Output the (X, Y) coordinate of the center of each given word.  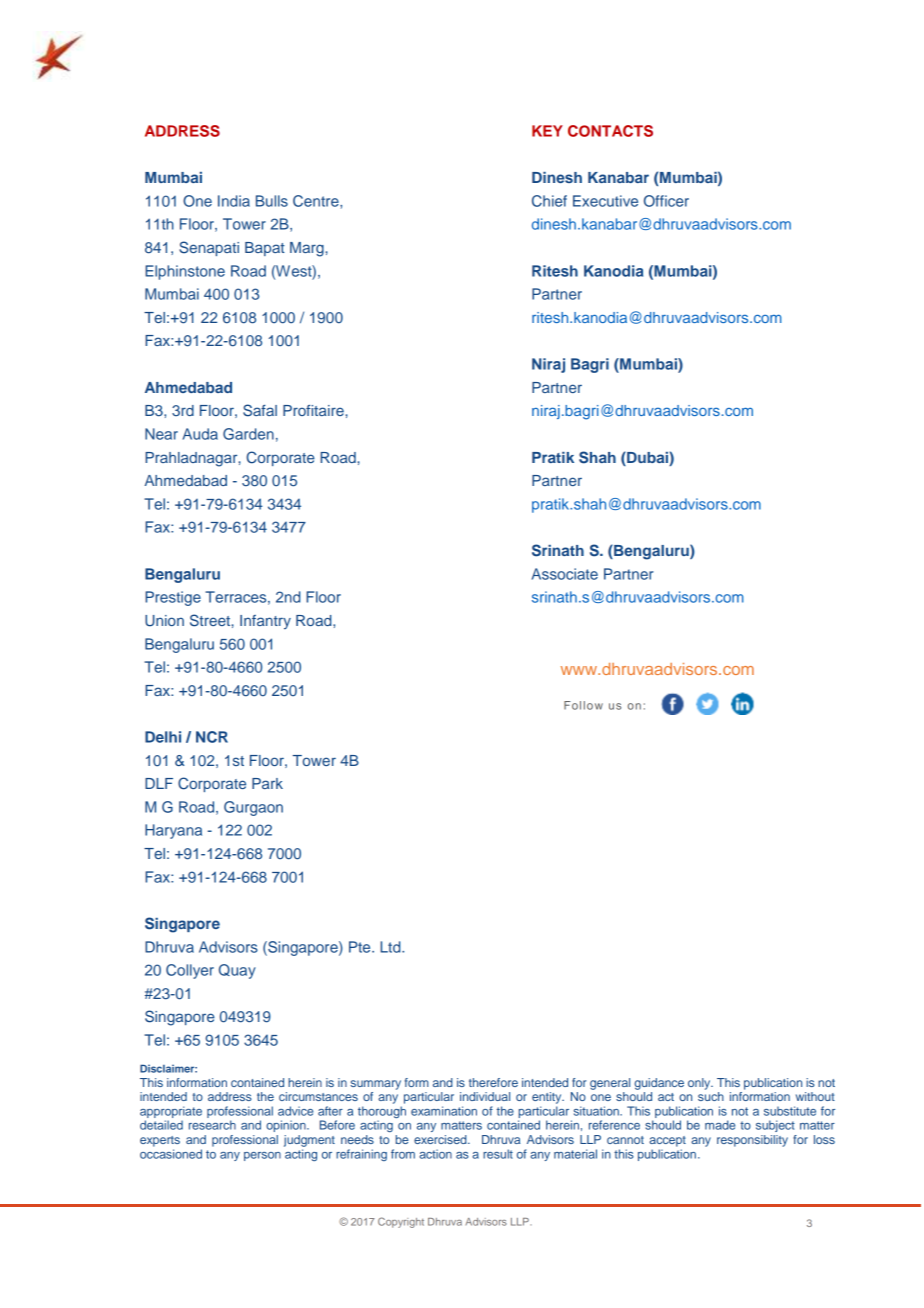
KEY (547, 131)
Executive (605, 201)
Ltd (391, 947)
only (700, 1084)
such (711, 1096)
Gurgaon (253, 808)
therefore (493, 1082)
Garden (248, 434)
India (234, 201)
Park (267, 783)
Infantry (265, 622)
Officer (666, 201)
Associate (565, 574)
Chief (549, 201)
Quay (237, 971)
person (262, 1156)
